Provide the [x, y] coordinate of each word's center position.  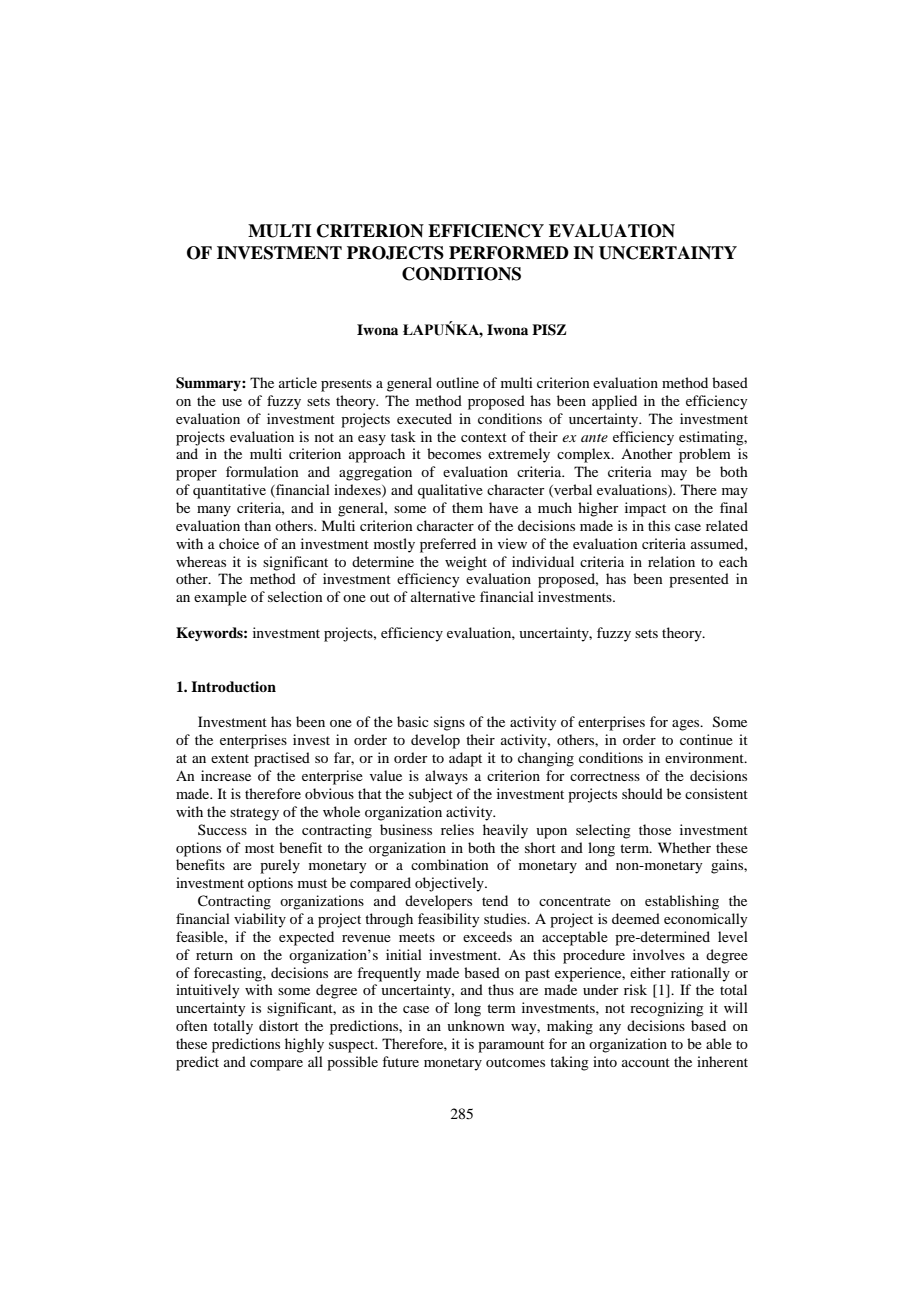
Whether [684, 847]
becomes [454, 453]
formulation [262, 471]
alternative [443, 596]
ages [687, 725]
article [298, 382]
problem [705, 455]
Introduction [233, 687]
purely [280, 866]
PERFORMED [509, 253]
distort [279, 1025]
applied [614, 402]
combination [450, 864]
